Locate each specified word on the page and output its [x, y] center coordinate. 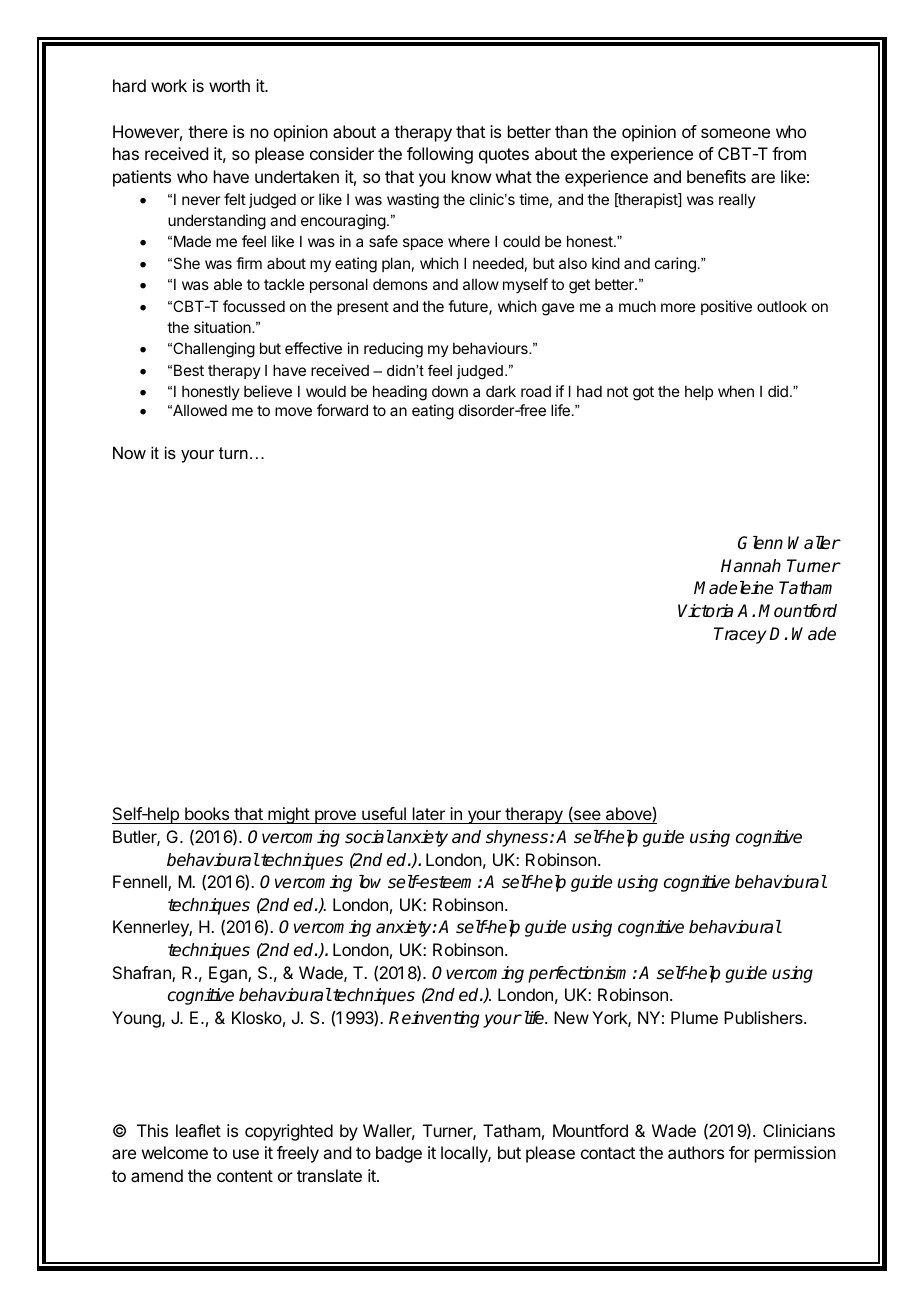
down [450, 391]
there [208, 131]
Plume [694, 1017]
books [207, 815]
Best [189, 370]
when [736, 391]
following [440, 155]
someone [735, 133]
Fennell [141, 883]
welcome [175, 1152]
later [428, 815]
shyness [518, 838]
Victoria [705, 611]
